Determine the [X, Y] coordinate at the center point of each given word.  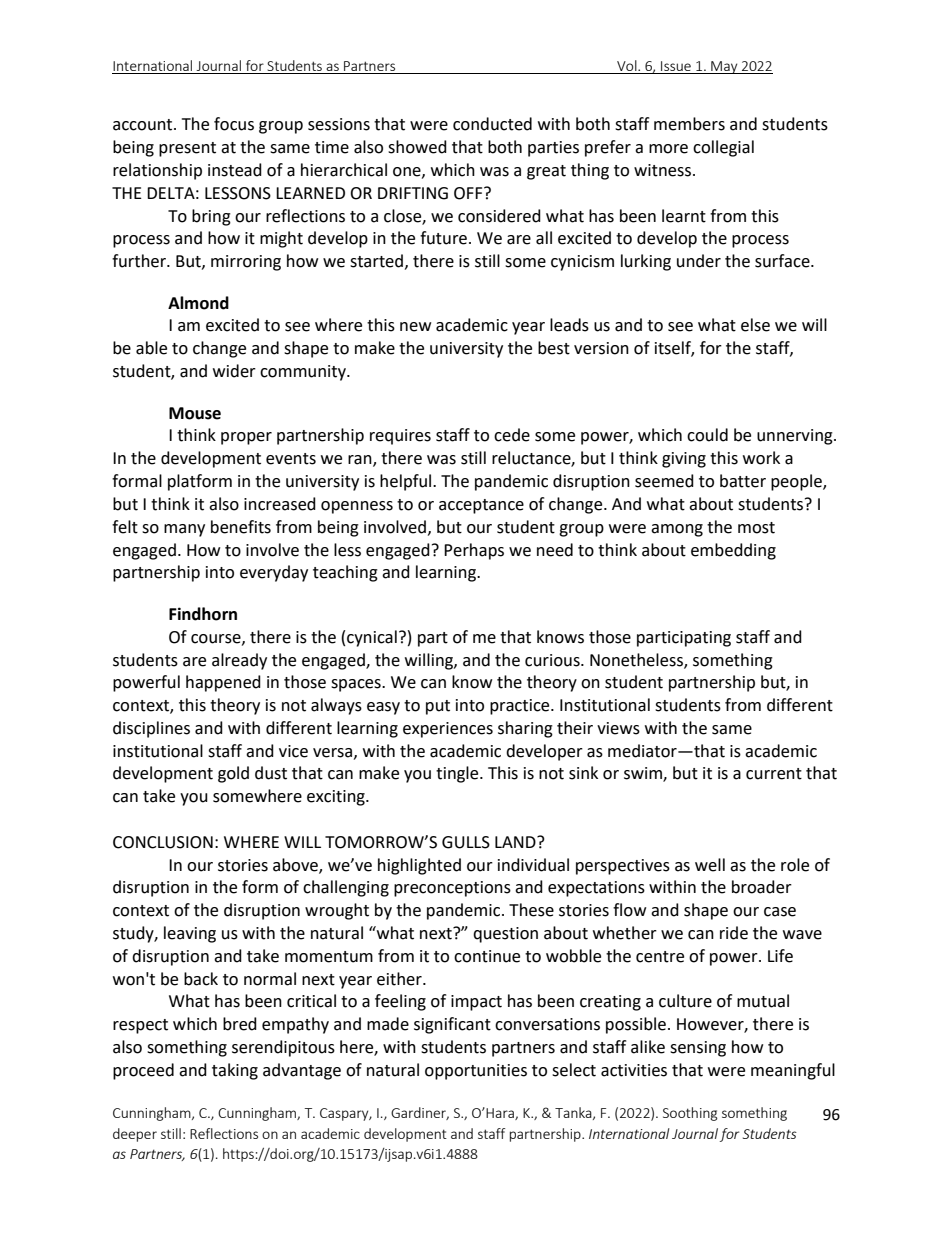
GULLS [466, 842]
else [755, 325]
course [217, 639]
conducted [492, 124]
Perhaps [474, 551]
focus [234, 124]
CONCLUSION [163, 842]
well [710, 865]
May [724, 67]
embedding [733, 551]
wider [234, 371]
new [415, 327]
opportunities [476, 1072]
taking [235, 1071]
